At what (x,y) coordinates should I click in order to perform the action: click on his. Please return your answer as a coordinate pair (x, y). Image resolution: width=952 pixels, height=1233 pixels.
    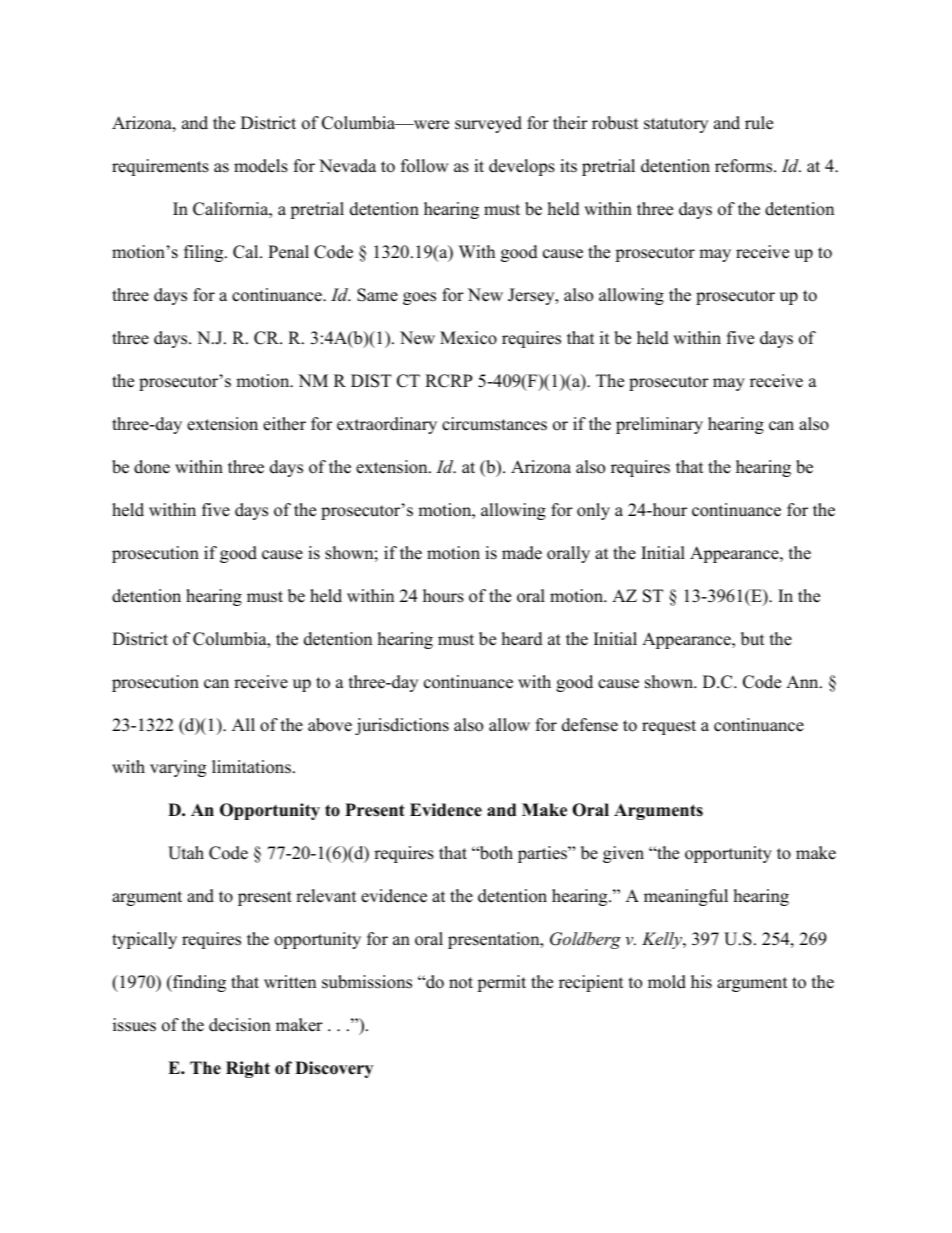
    Looking at the image, I should click on (701, 982).
